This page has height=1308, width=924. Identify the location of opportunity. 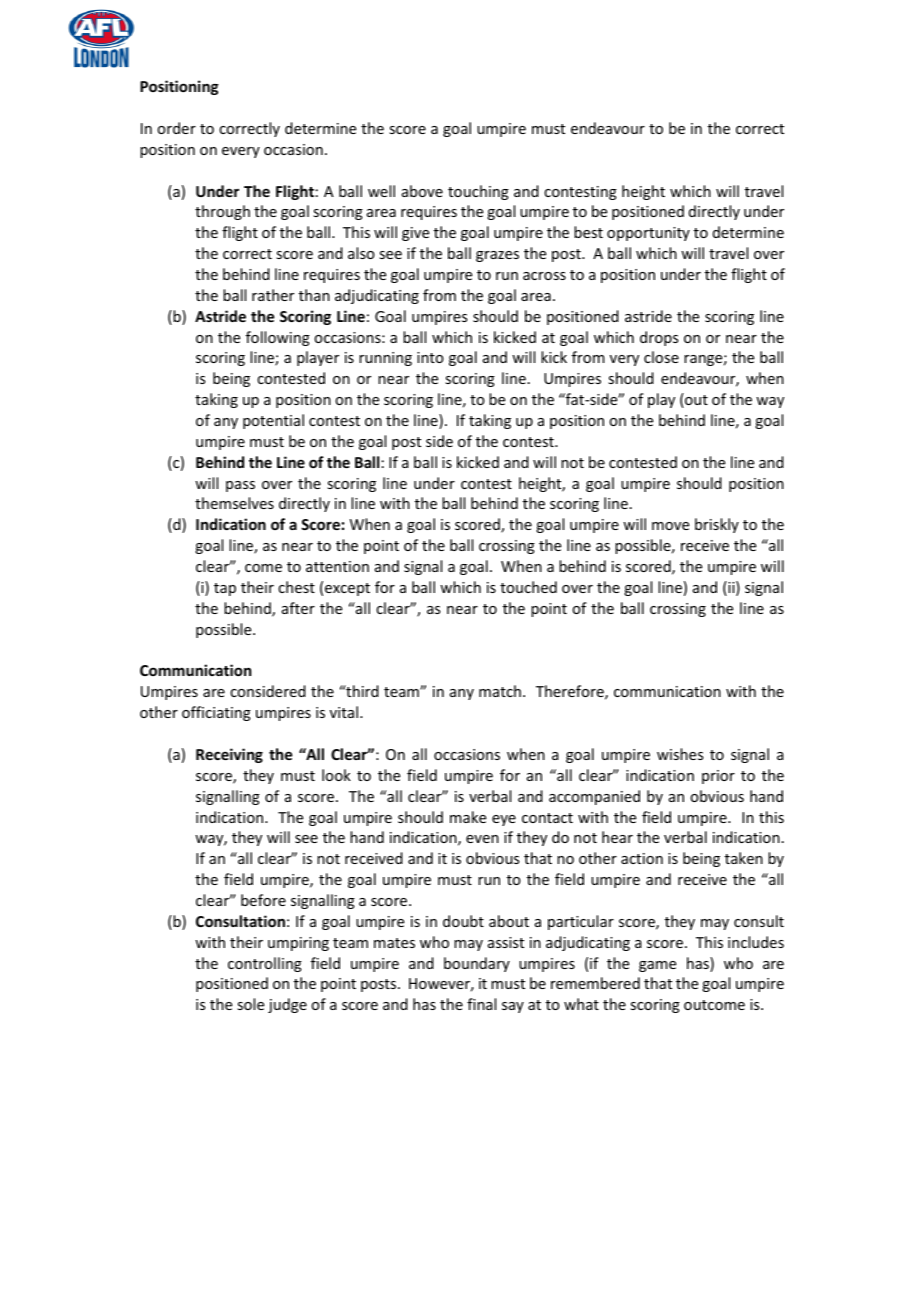
(648, 234).
